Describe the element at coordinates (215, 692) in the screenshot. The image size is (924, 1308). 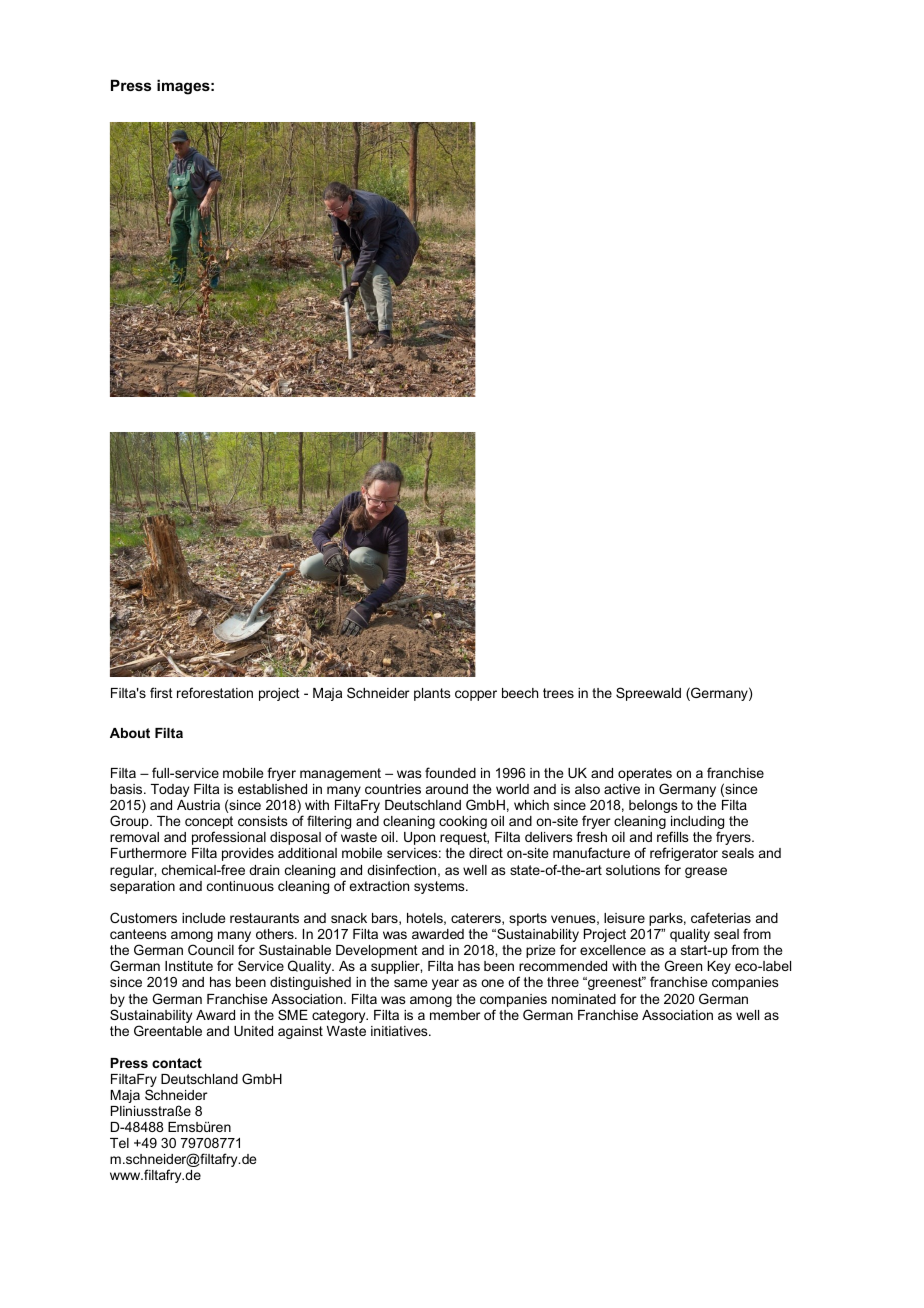
I see `reforestation` at that location.
